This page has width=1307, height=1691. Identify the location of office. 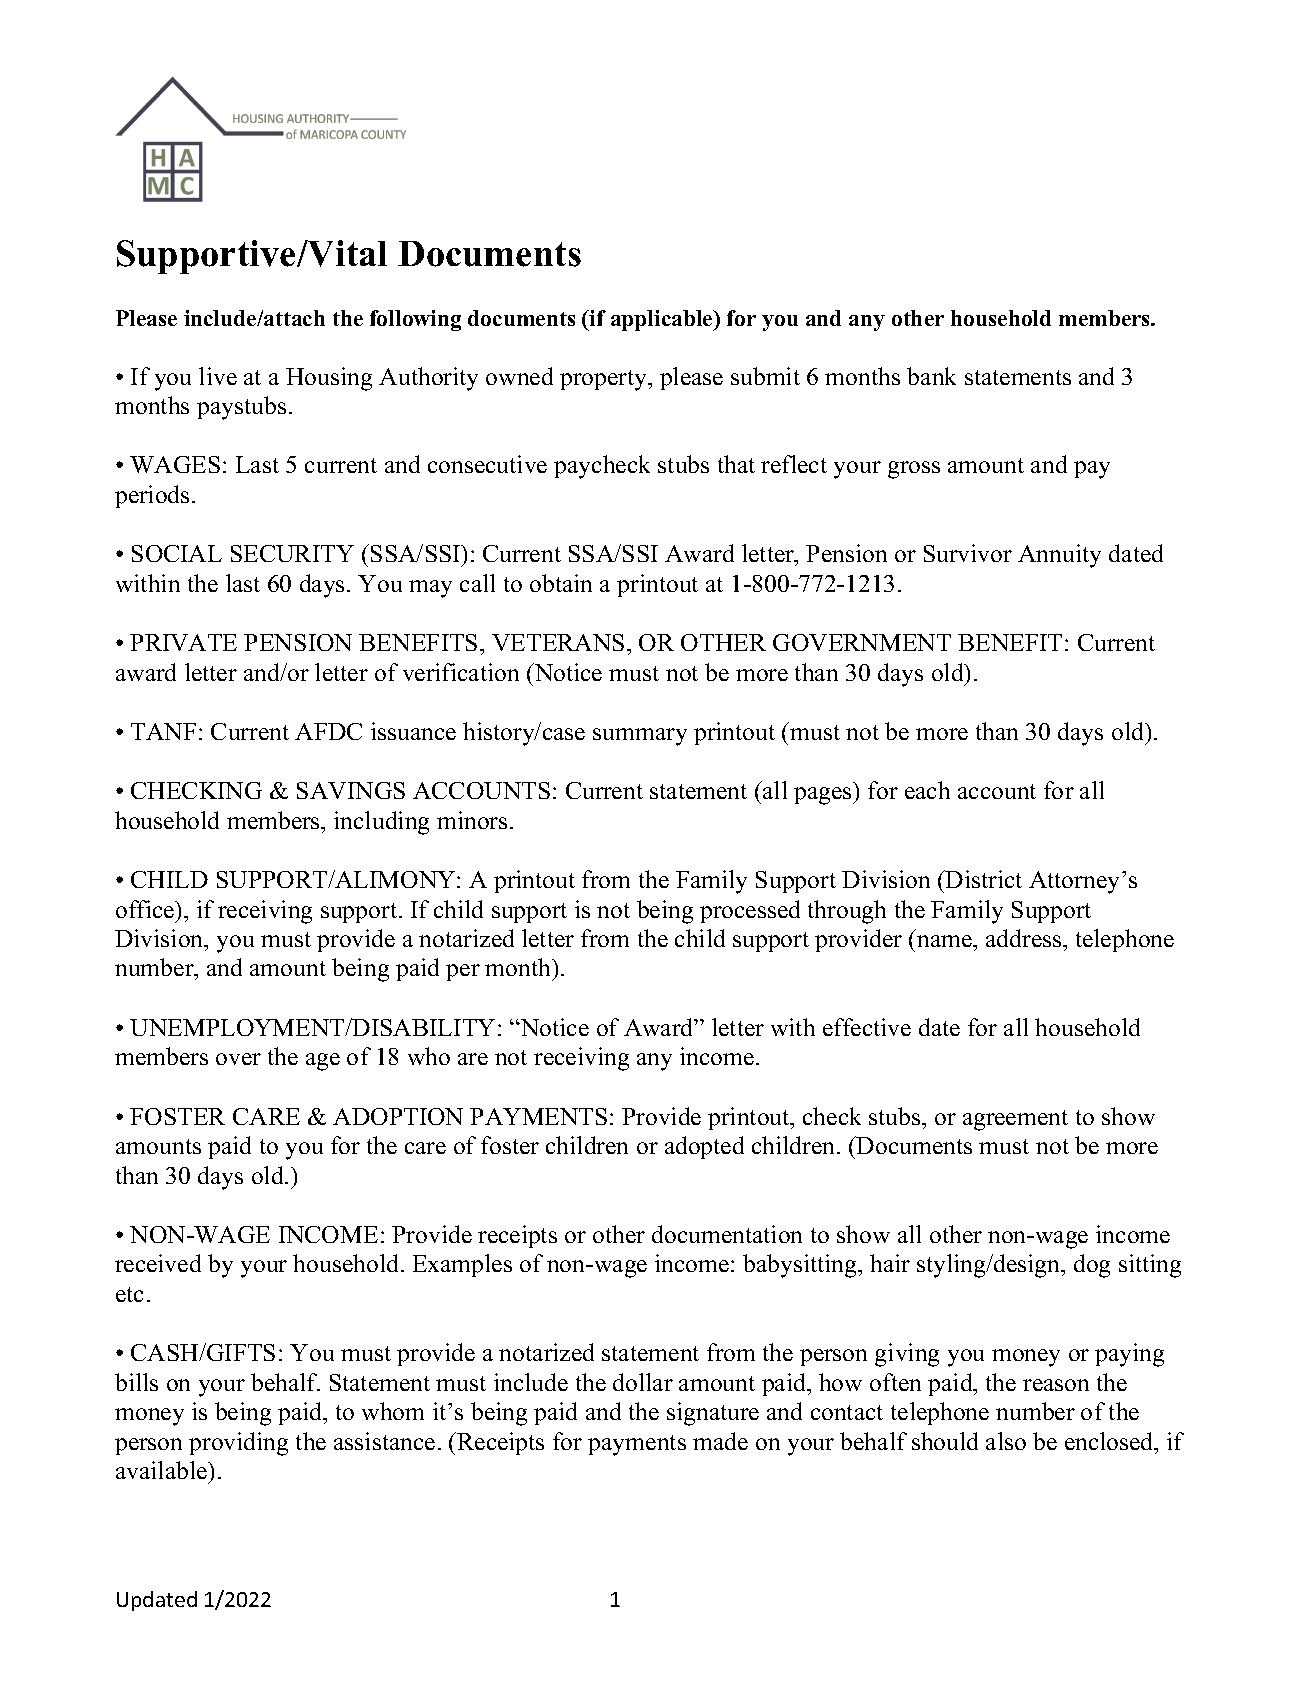
(146, 909).
